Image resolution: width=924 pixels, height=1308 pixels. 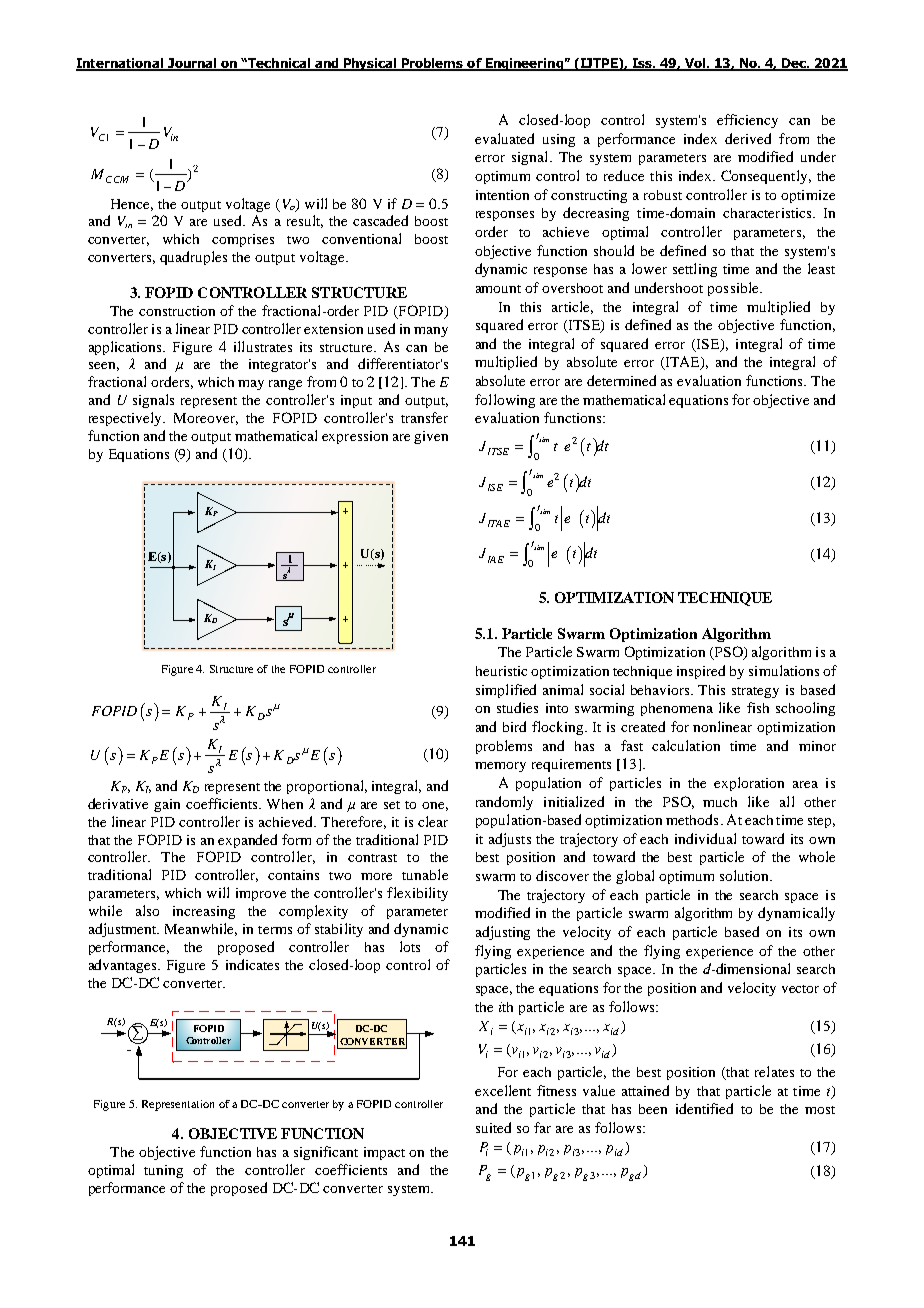 I want to click on evaluated, so click(x=504, y=138).
